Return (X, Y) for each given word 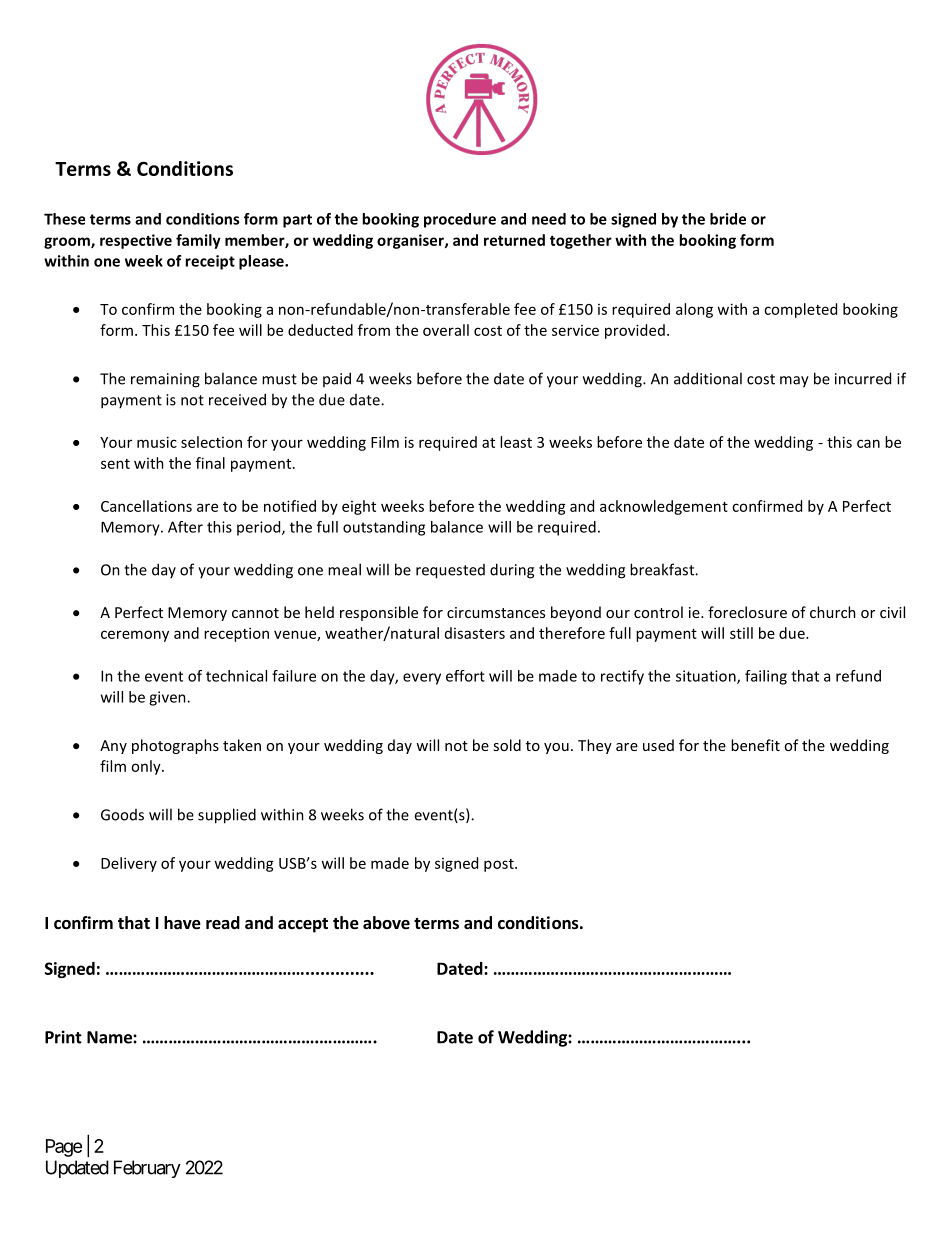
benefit (755, 745)
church (833, 612)
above (386, 923)
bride (728, 219)
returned (514, 240)
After (185, 527)
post (500, 865)
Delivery (129, 864)
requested (450, 571)
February (147, 1169)
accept (303, 925)
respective (136, 241)
